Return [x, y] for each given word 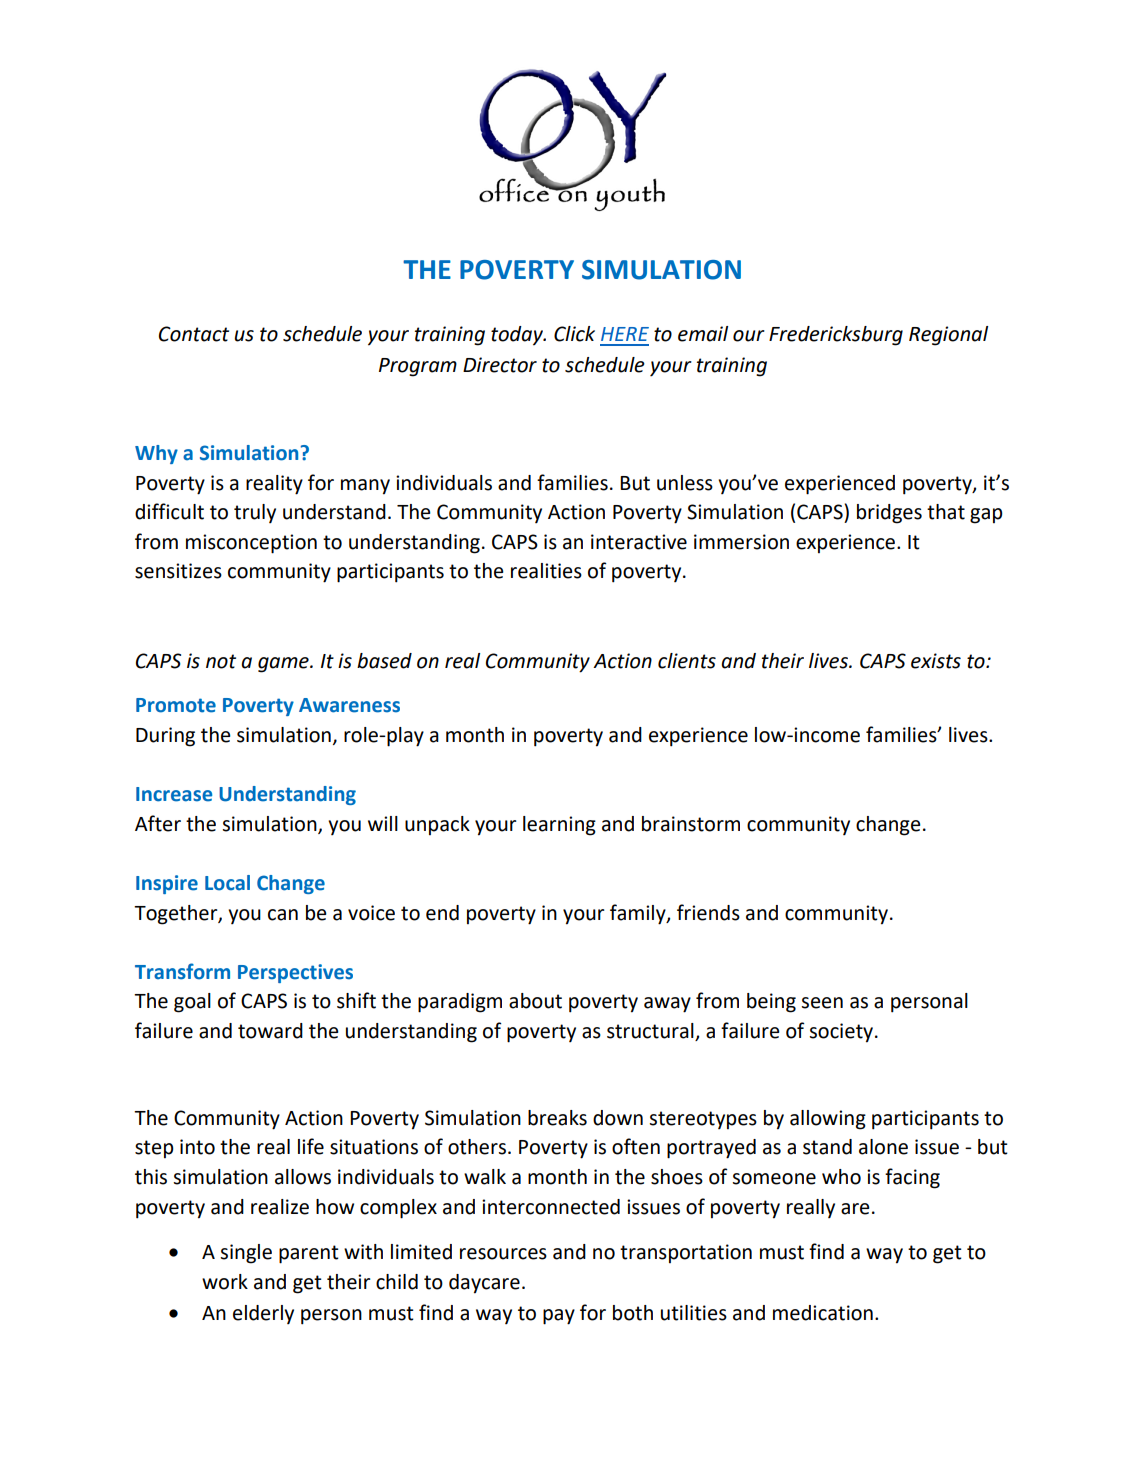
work [225, 1282]
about [535, 1001]
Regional [948, 336]
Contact [194, 334]
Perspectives [295, 973]
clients [687, 661]
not [221, 661]
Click [574, 334]
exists [936, 661]
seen [822, 1003]
